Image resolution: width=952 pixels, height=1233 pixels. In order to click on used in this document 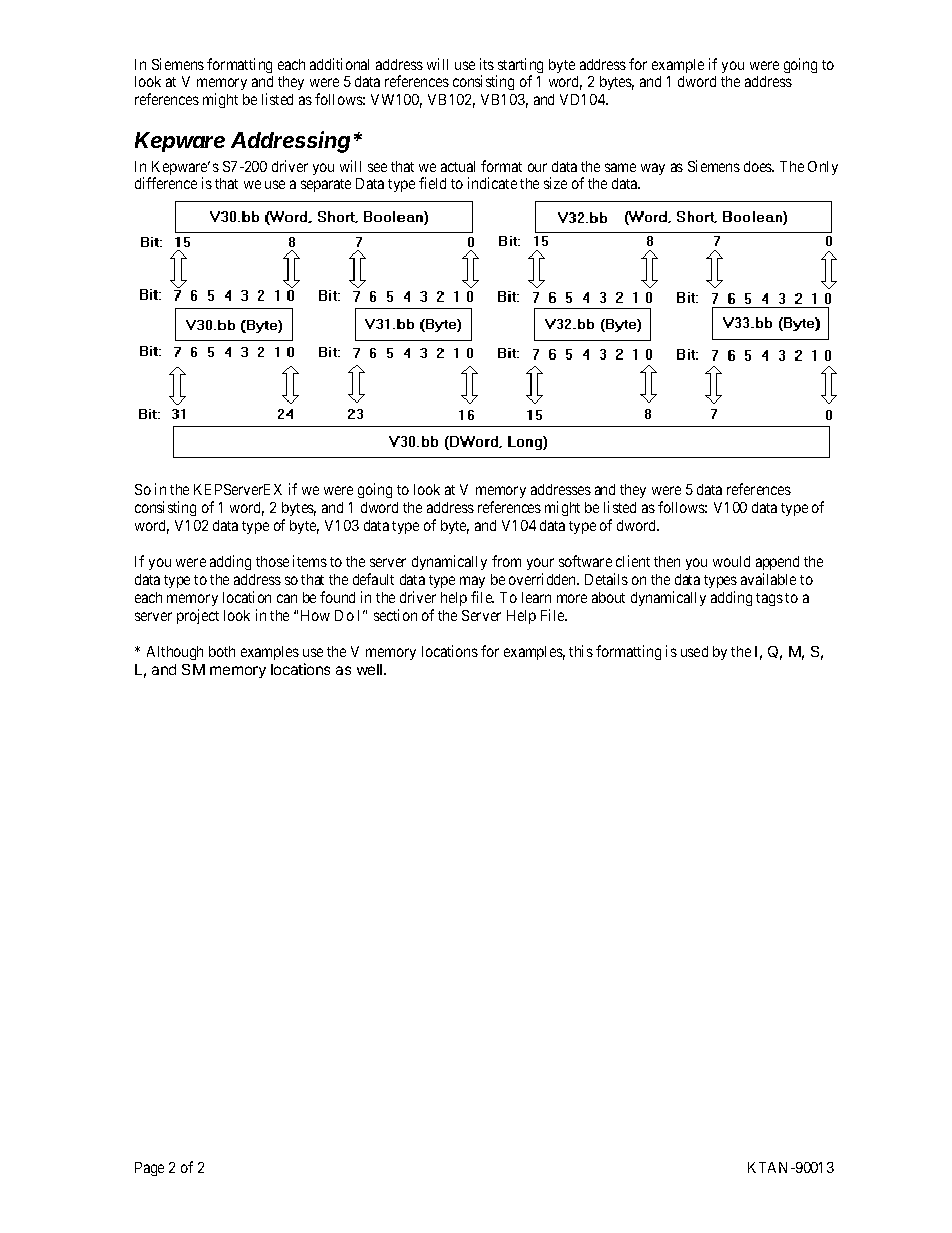, I will do `click(694, 651)`.
